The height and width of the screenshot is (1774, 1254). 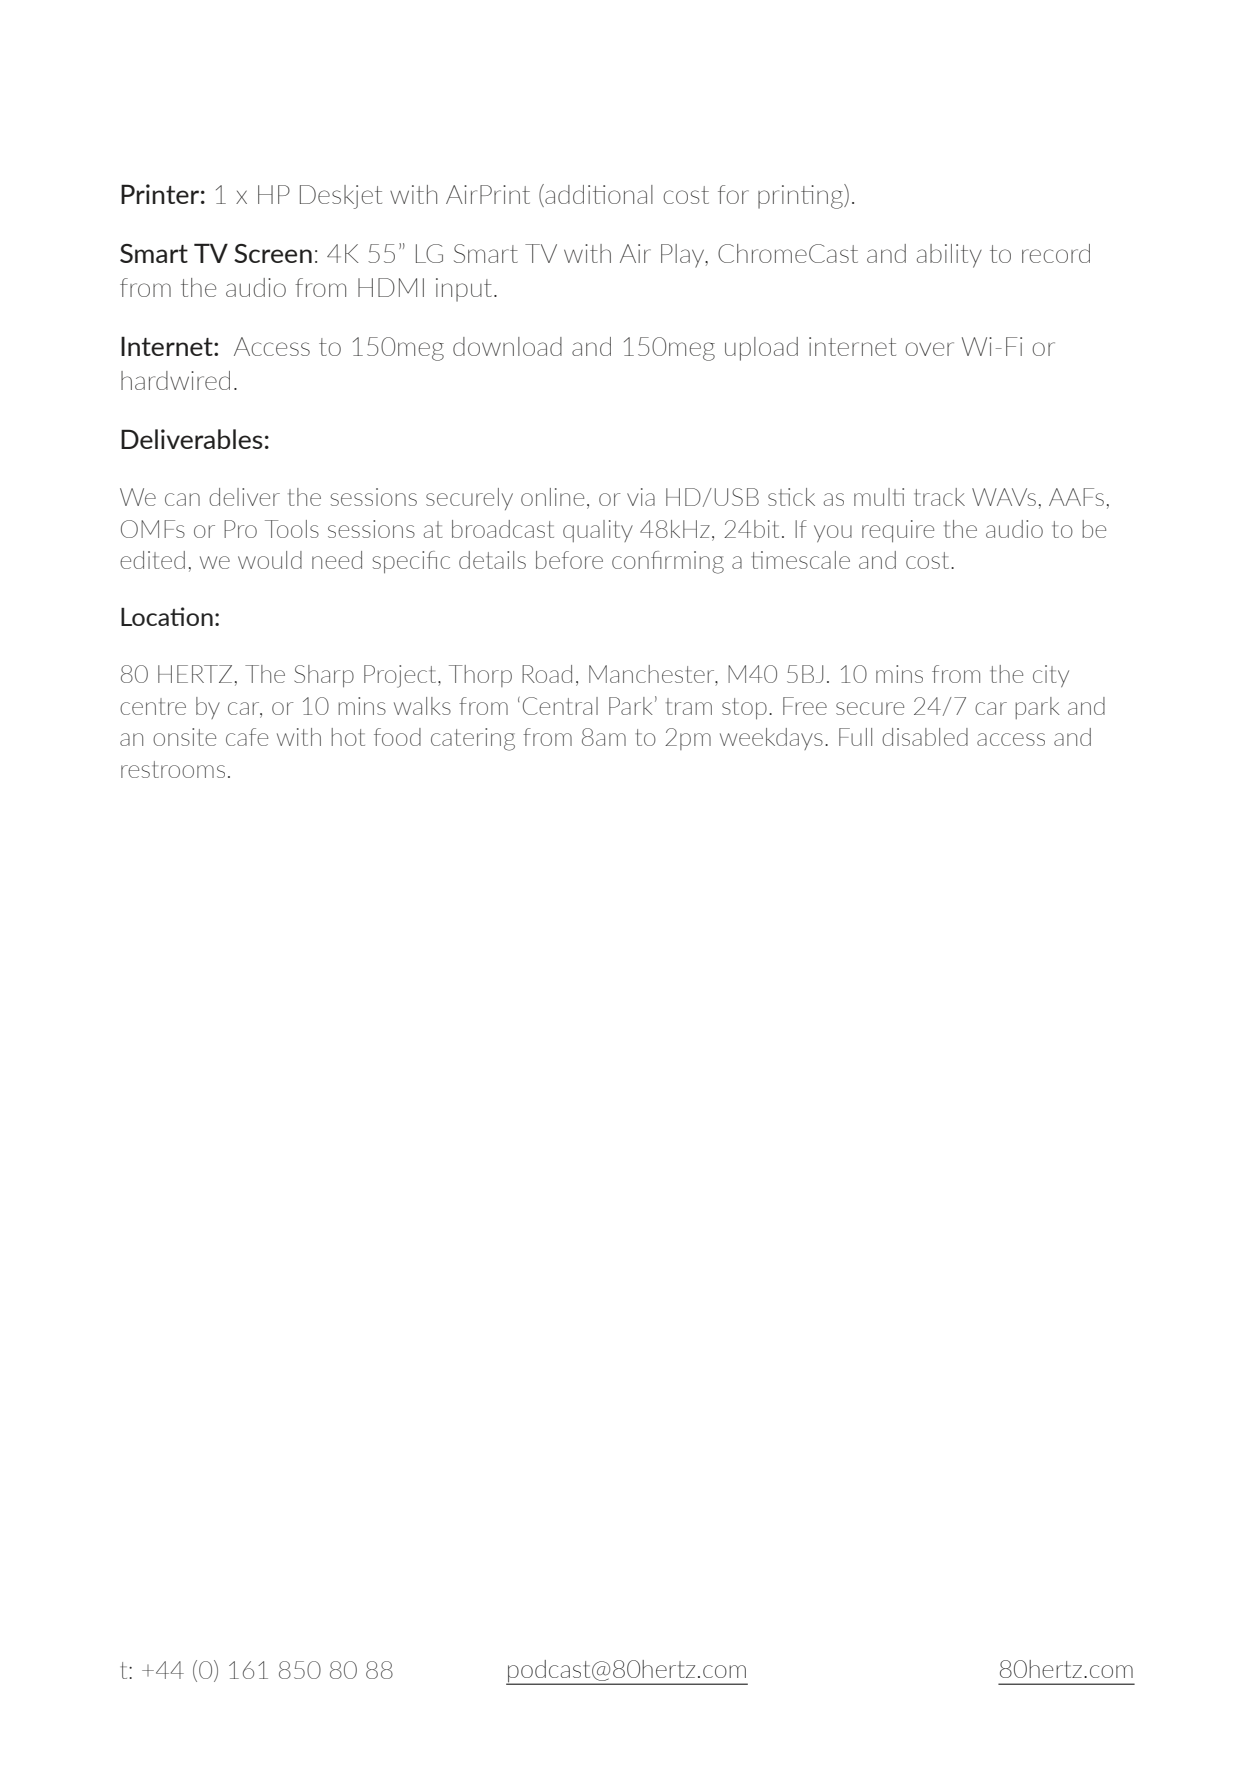 What do you see at coordinates (949, 256) in the screenshot?
I see `ability` at bounding box center [949, 256].
